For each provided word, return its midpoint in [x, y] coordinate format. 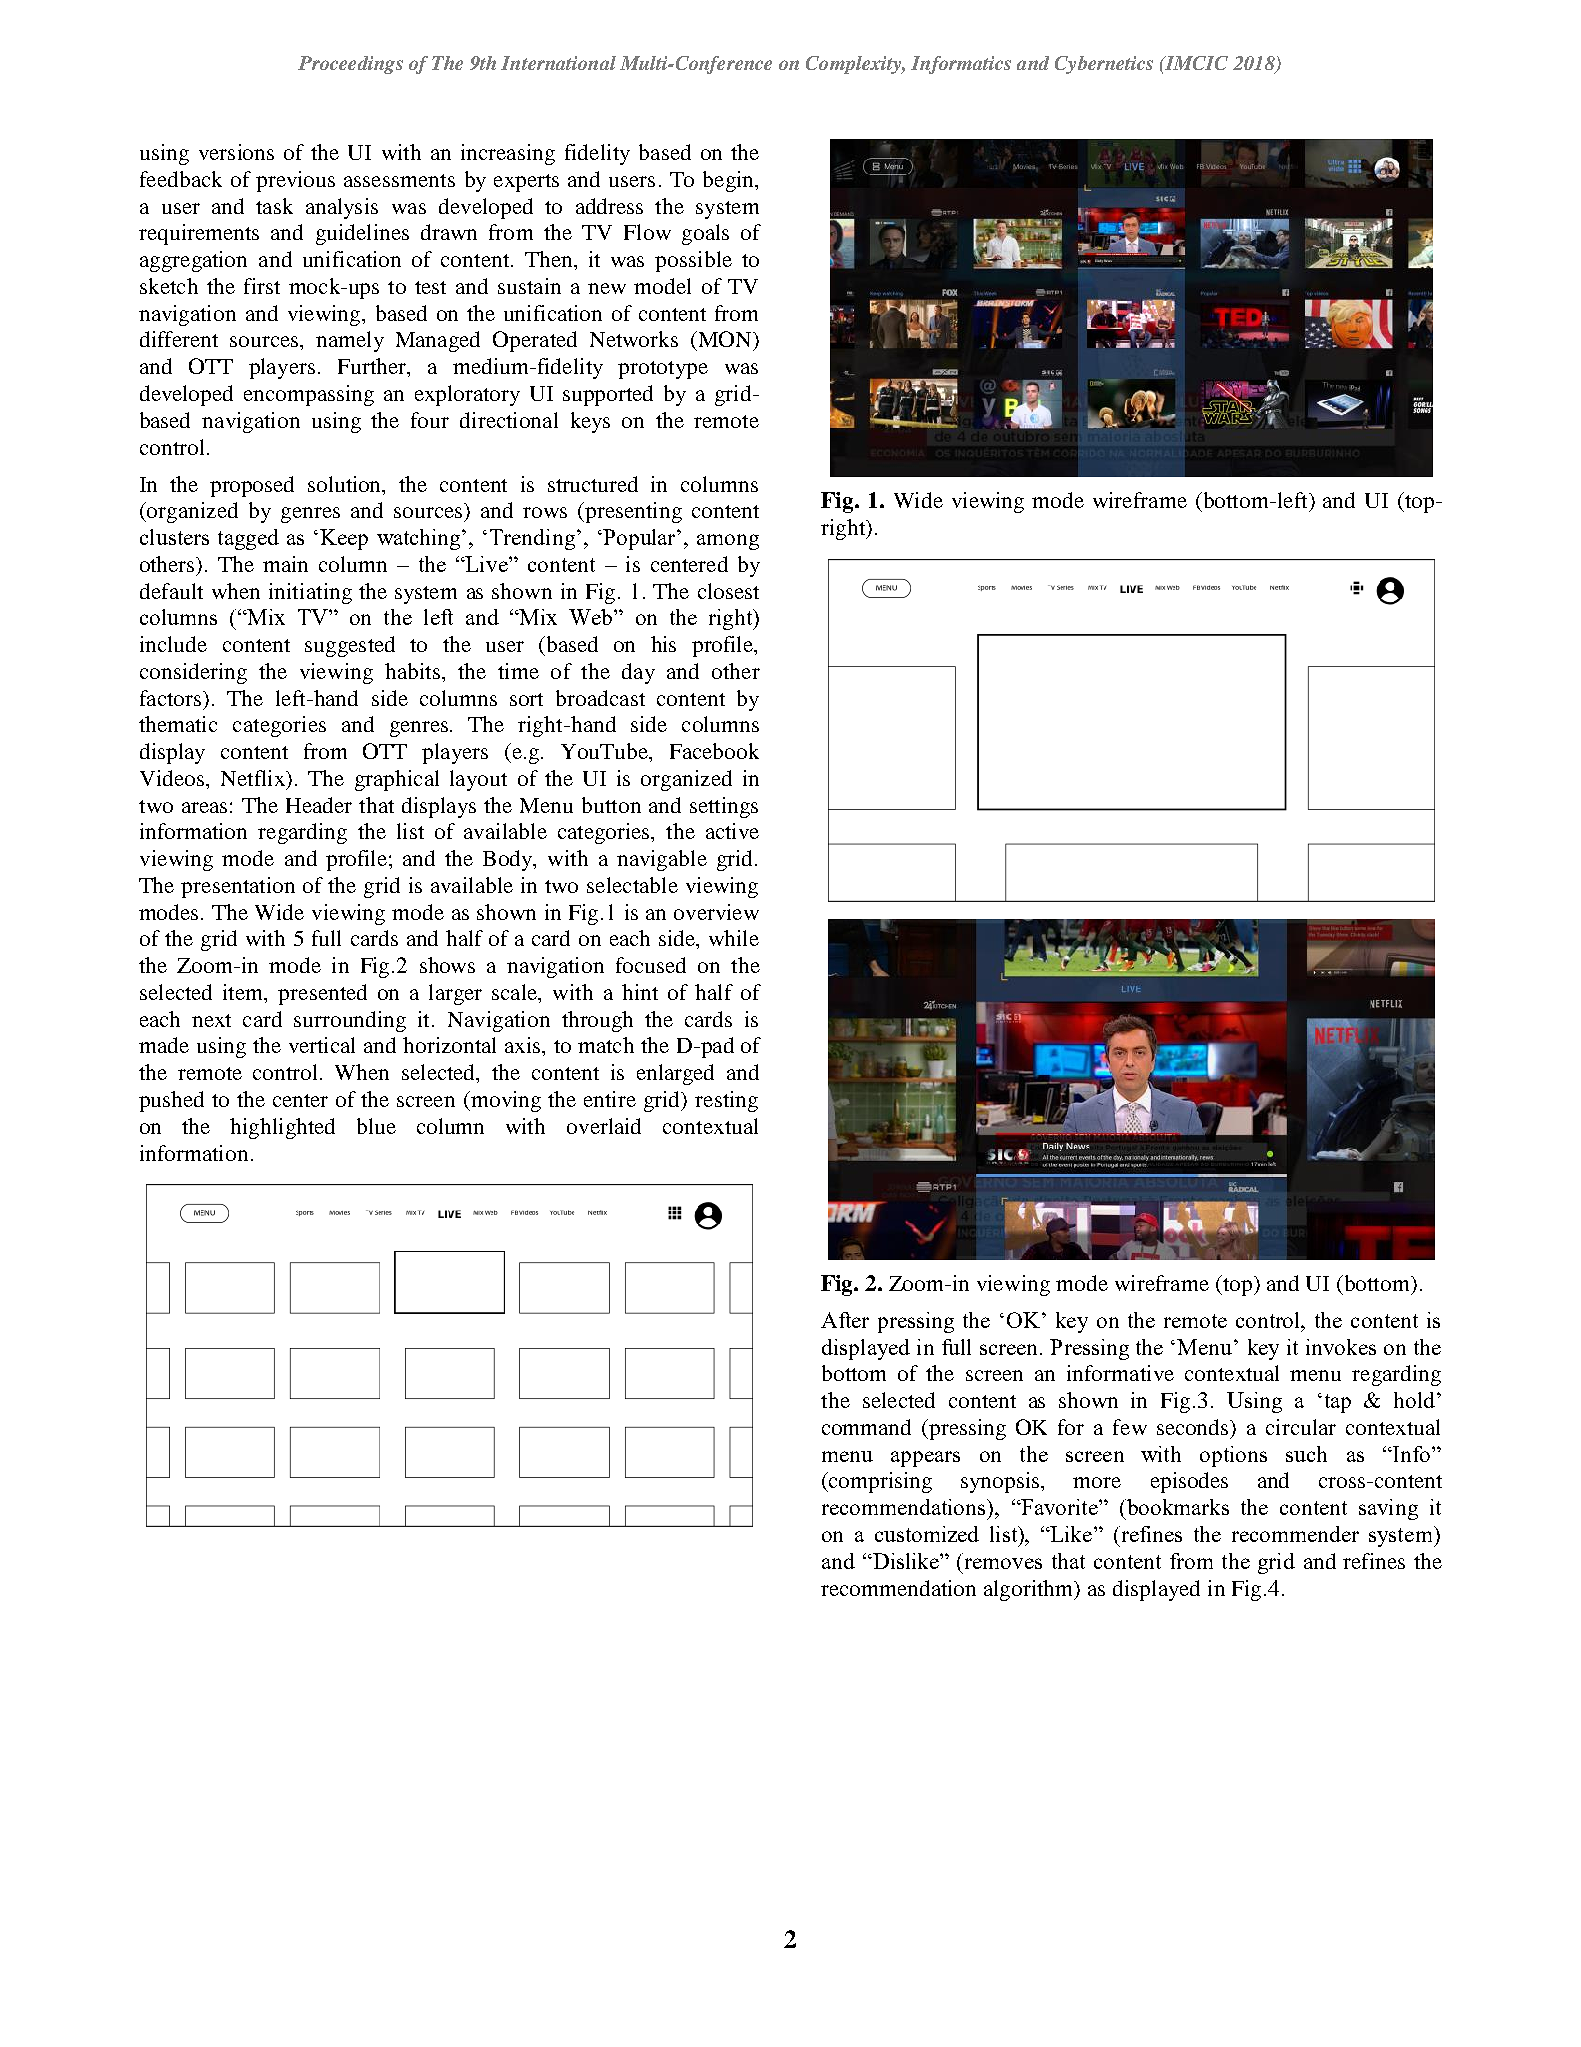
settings [724, 807]
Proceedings [350, 65]
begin [729, 181]
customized [927, 1534]
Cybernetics [1104, 65]
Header [319, 805]
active [732, 831]
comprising [879, 1482]
